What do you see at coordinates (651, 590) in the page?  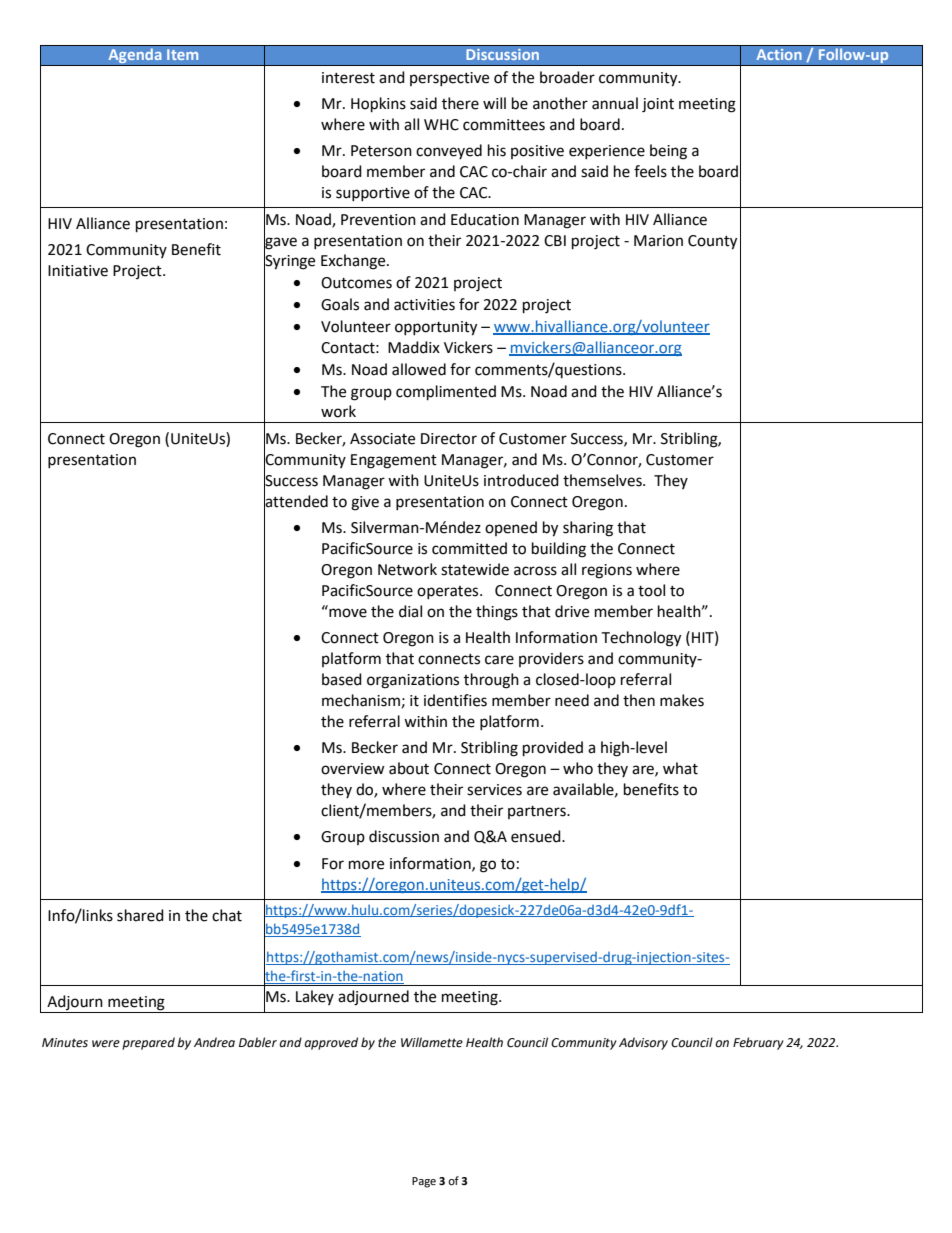 I see `tool` at bounding box center [651, 590].
